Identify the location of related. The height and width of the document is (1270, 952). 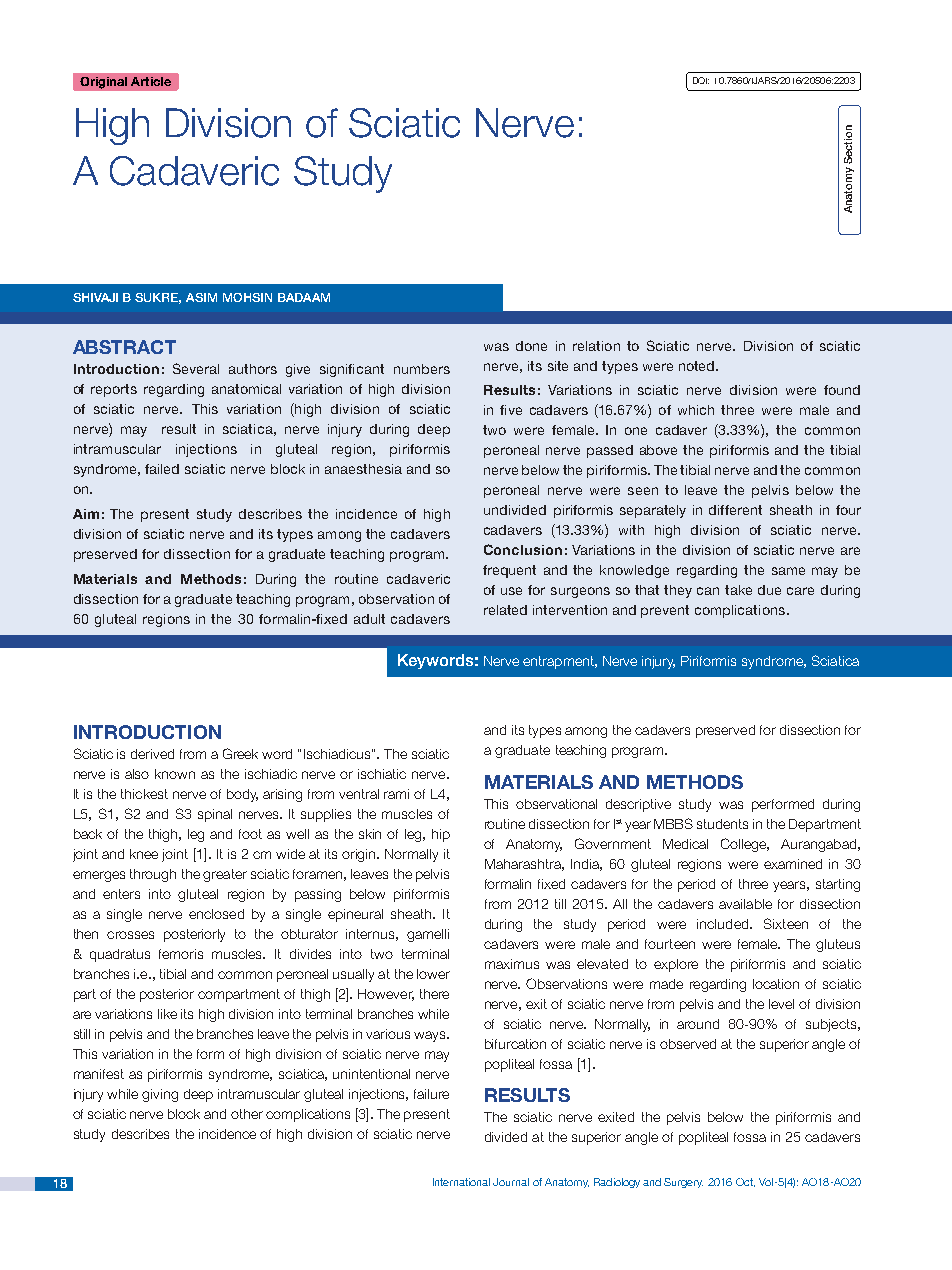
(505, 610).
